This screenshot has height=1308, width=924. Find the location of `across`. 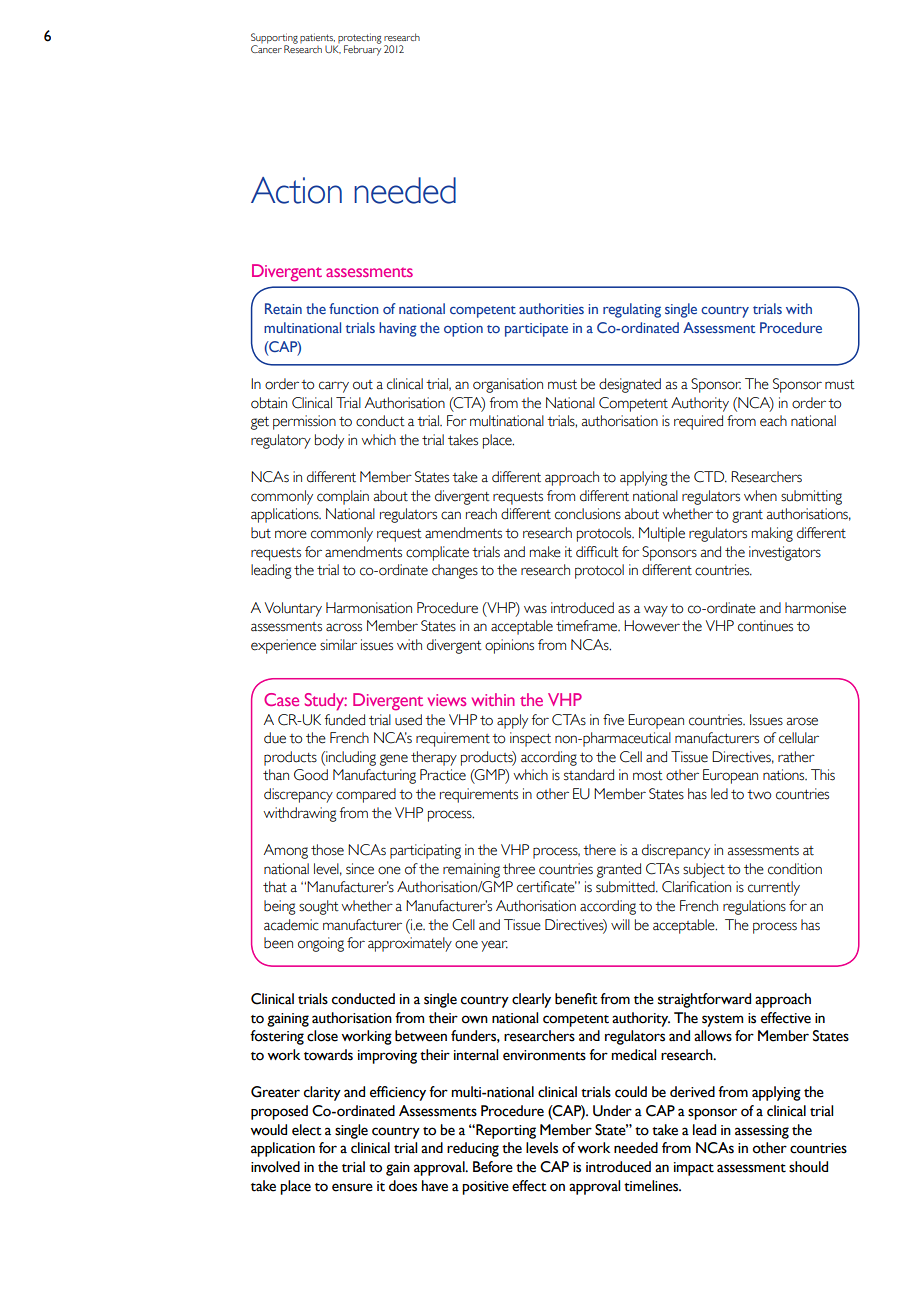

across is located at coordinates (344, 627).
